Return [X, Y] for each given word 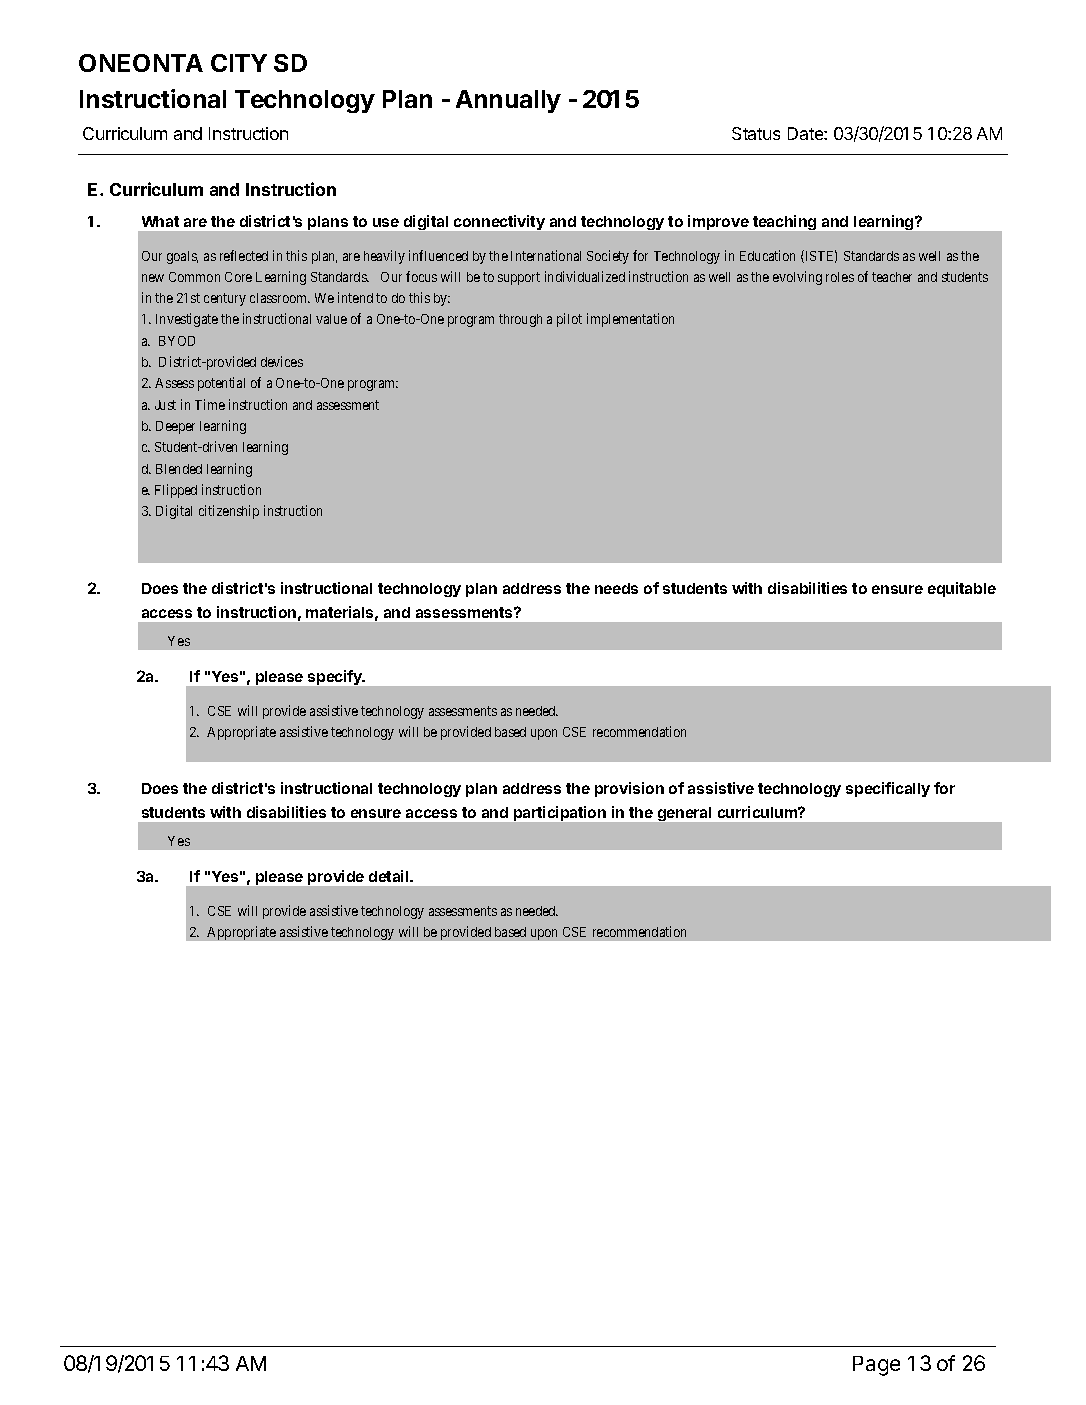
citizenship [229, 512]
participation [560, 813]
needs [616, 588]
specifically [888, 789]
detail [390, 876]
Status [756, 133]
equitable [962, 589]
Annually [508, 101]
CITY [239, 63]
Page [876, 1366]
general [684, 814]
